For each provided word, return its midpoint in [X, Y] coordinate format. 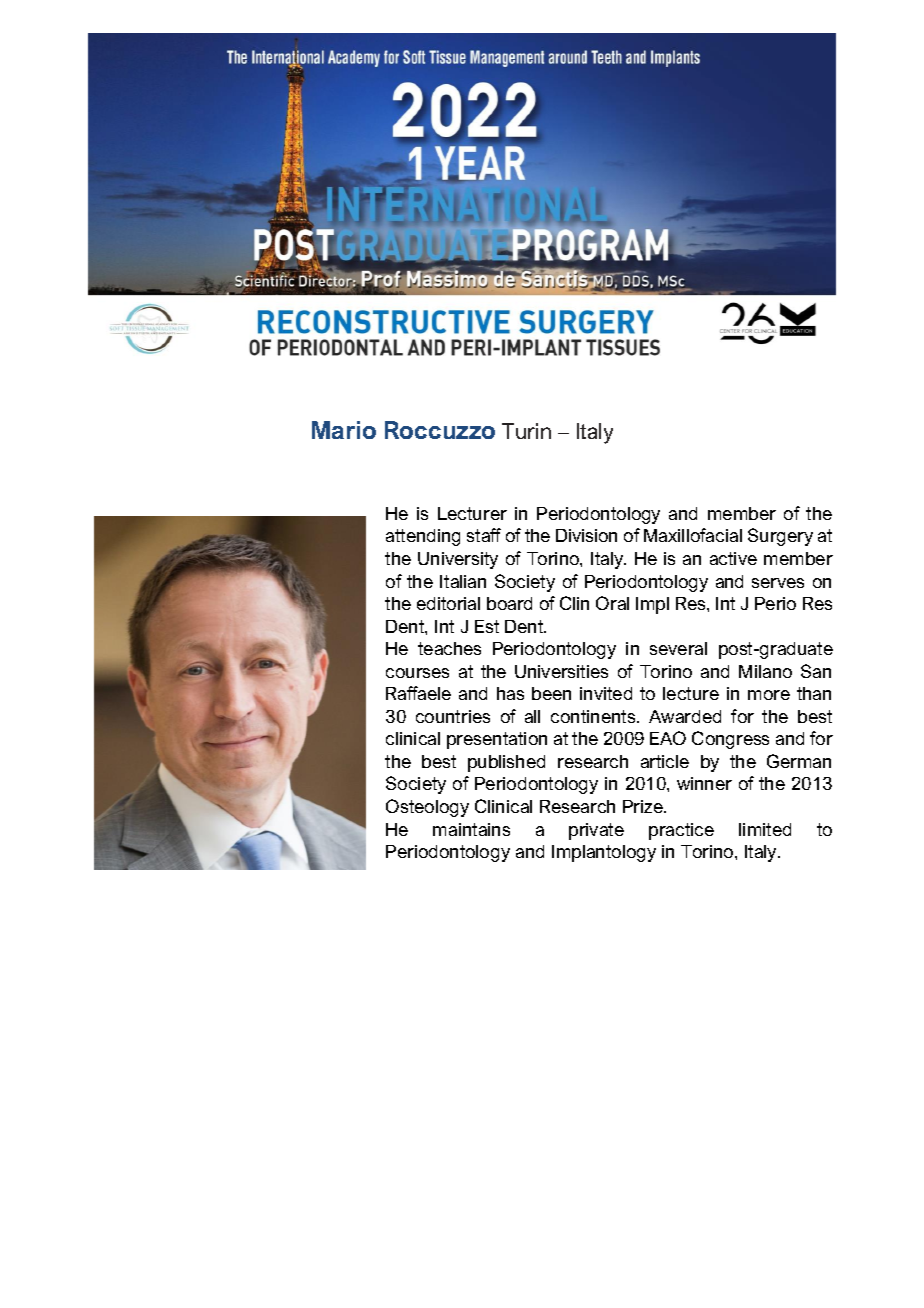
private [596, 831]
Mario [344, 430]
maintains [471, 829]
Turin [526, 431]
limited [765, 829]
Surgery [780, 537]
